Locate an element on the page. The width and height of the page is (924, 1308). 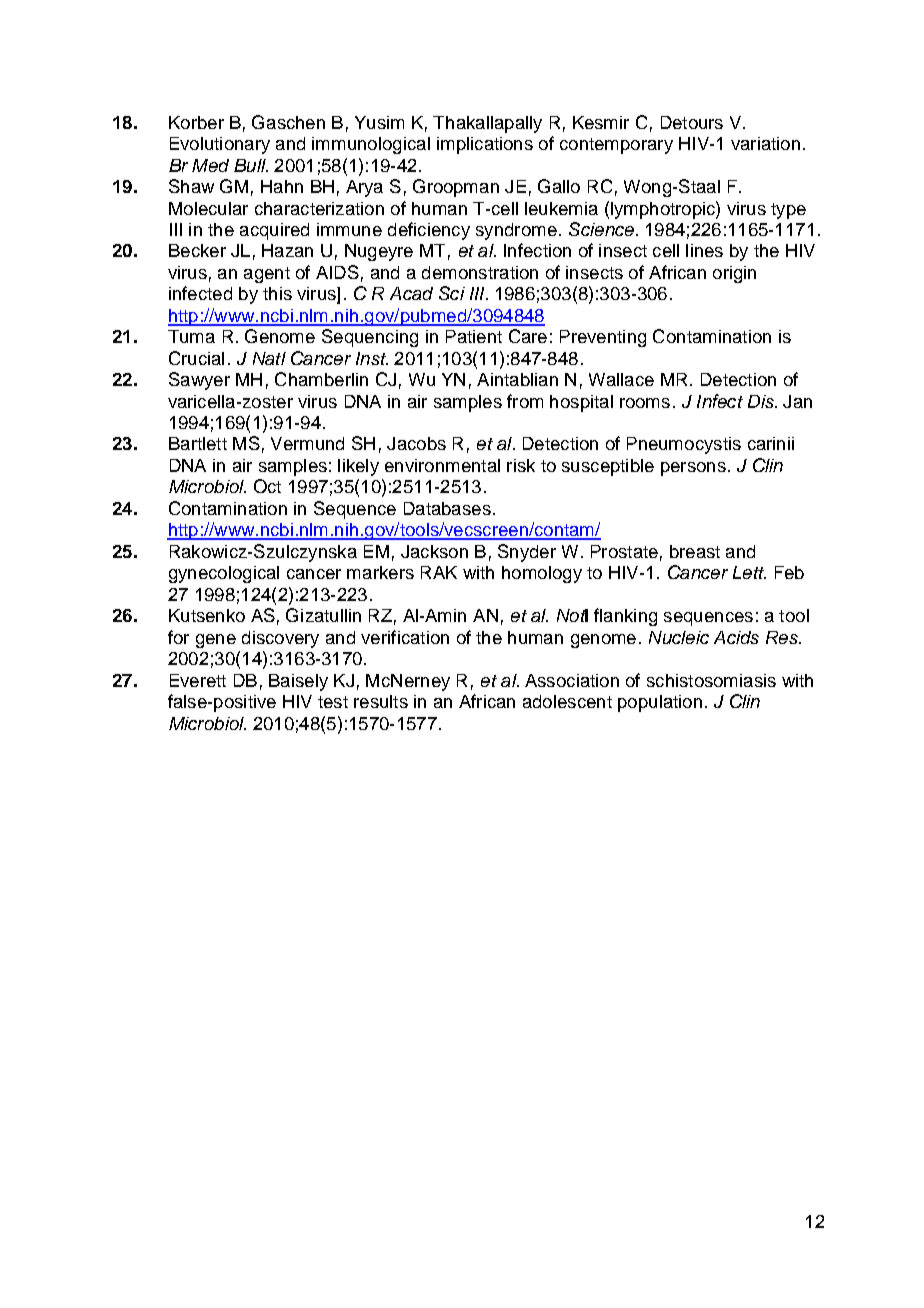
from is located at coordinates (525, 401).
